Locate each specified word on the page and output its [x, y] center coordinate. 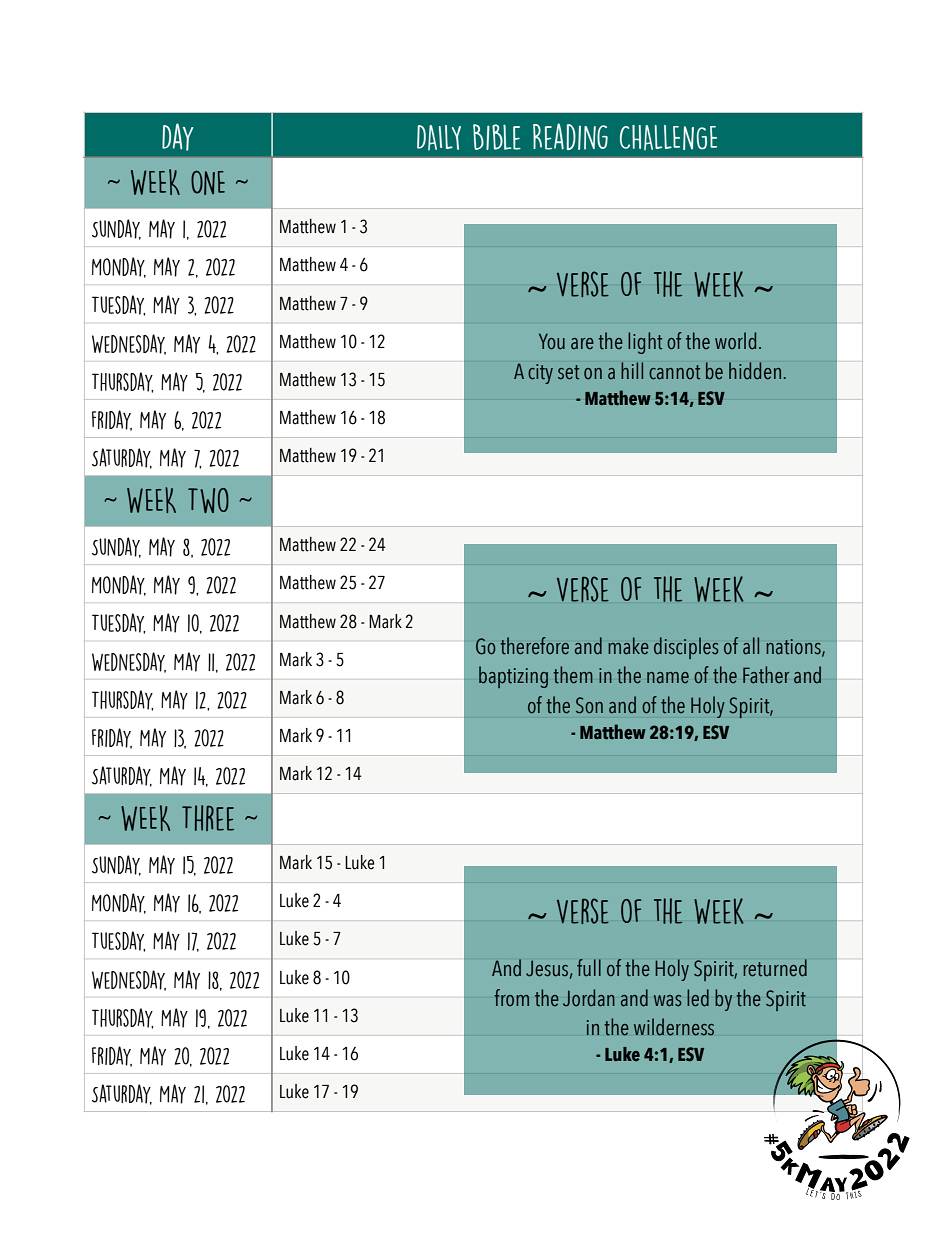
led [698, 998]
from [511, 998]
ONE [208, 183]
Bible [497, 137]
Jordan [589, 998]
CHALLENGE [668, 137]
